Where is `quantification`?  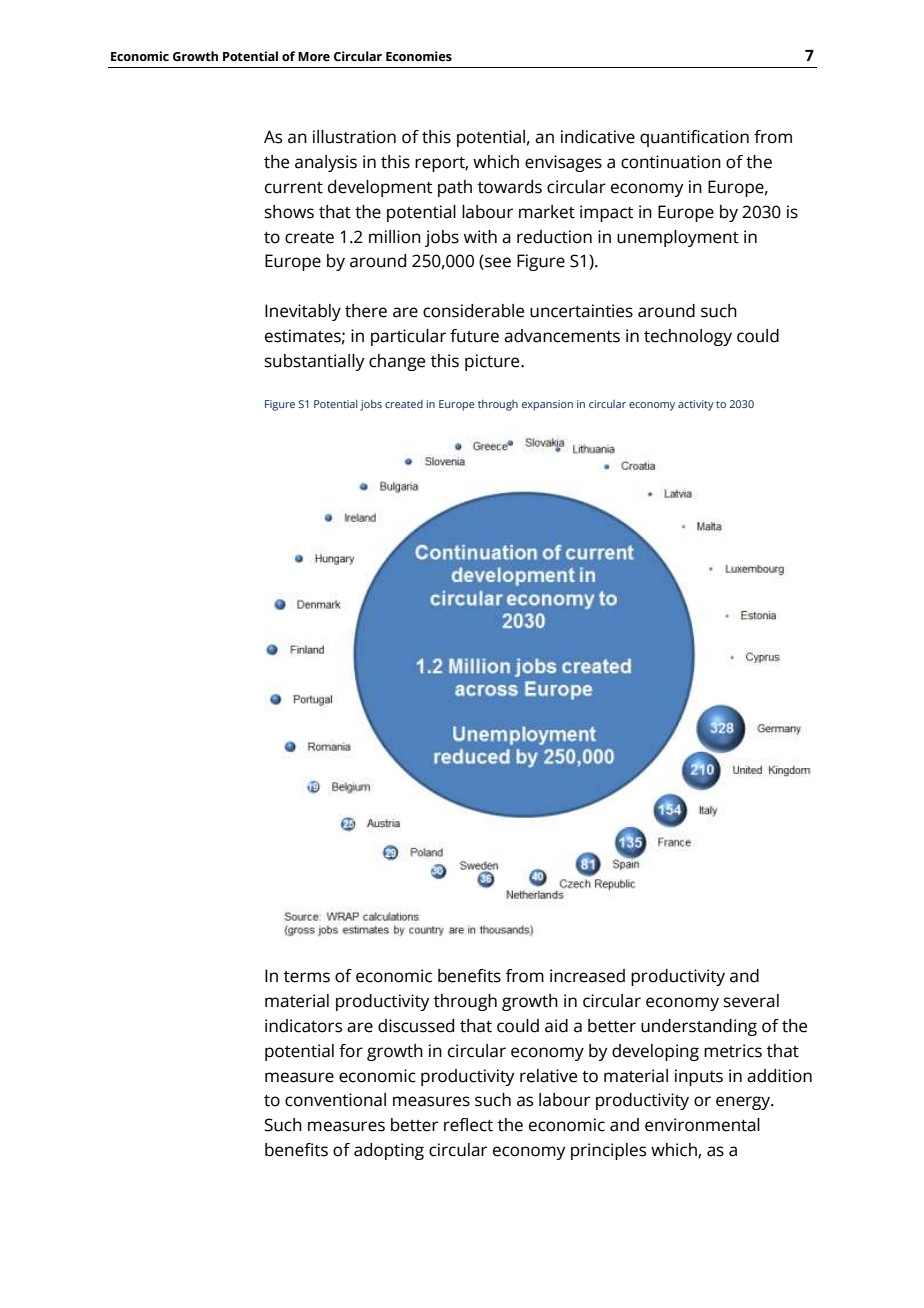 quantification is located at coordinates (694, 138).
